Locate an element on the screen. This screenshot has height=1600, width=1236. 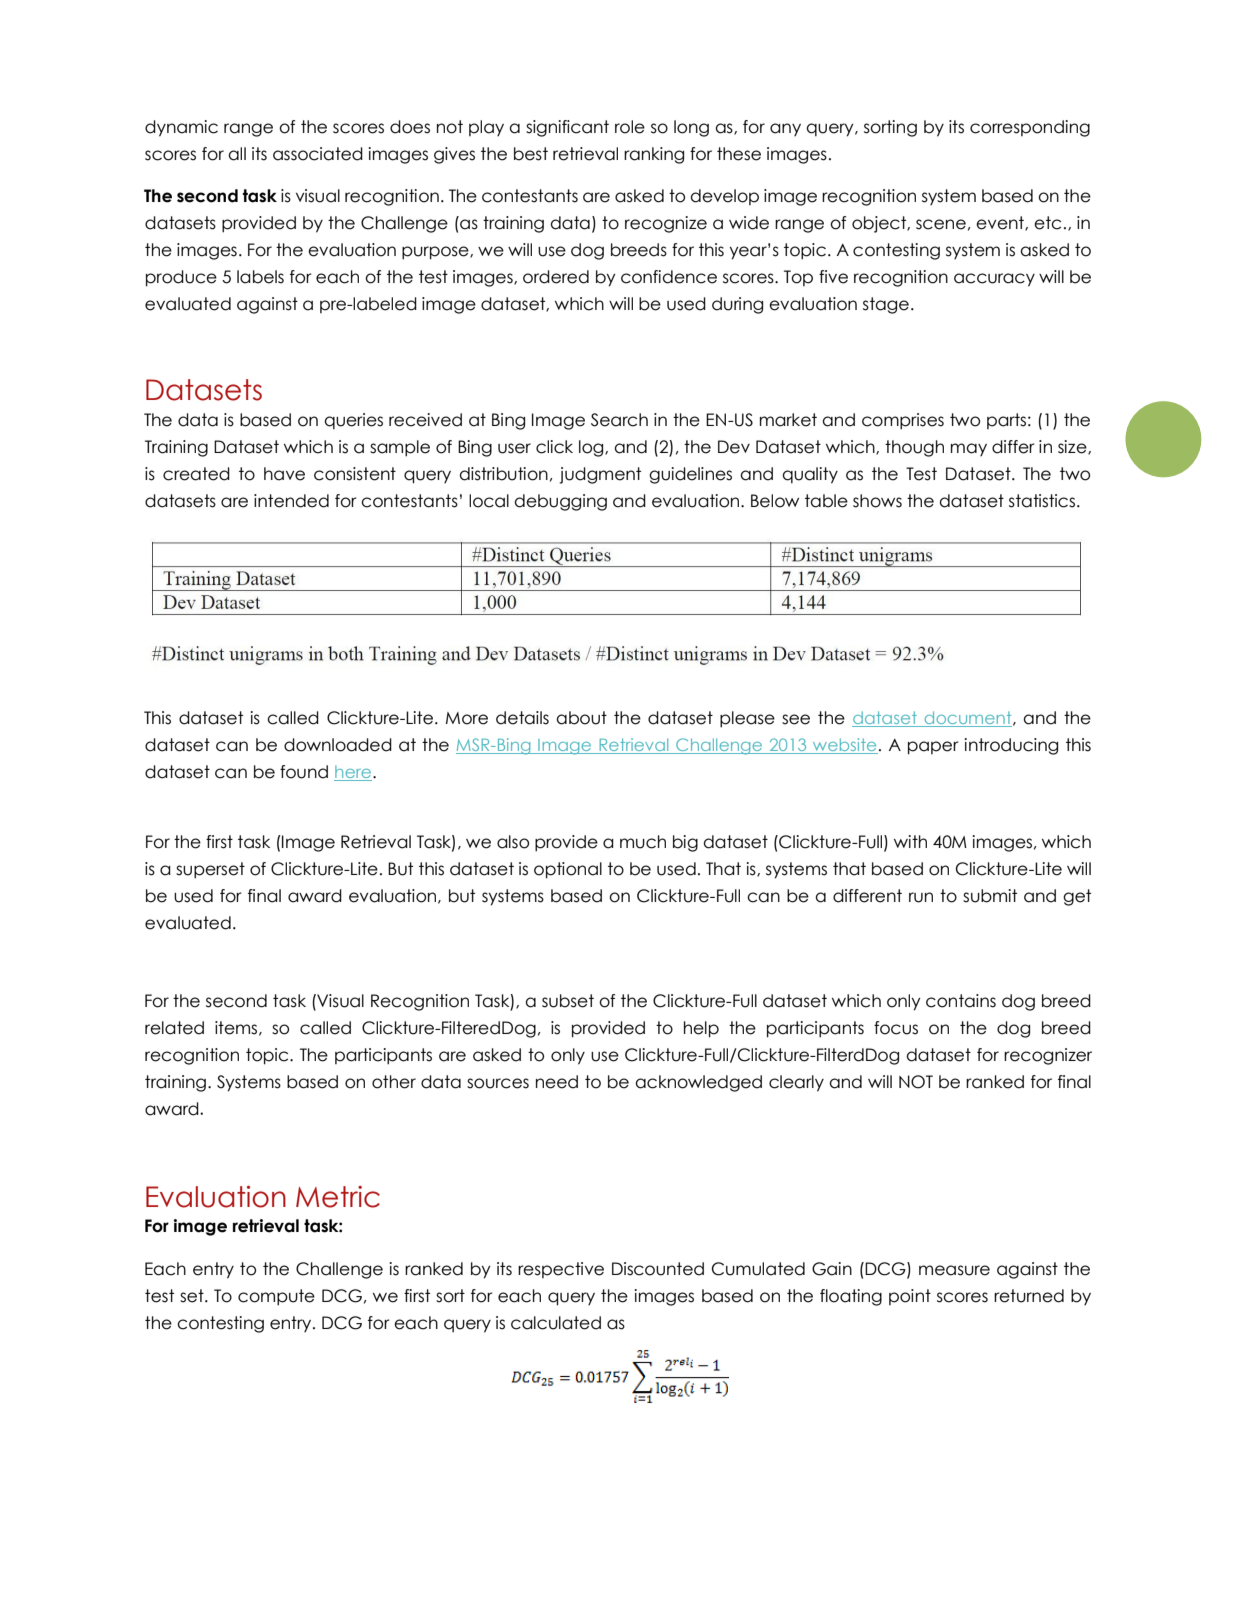
superset is located at coordinates (210, 870).
